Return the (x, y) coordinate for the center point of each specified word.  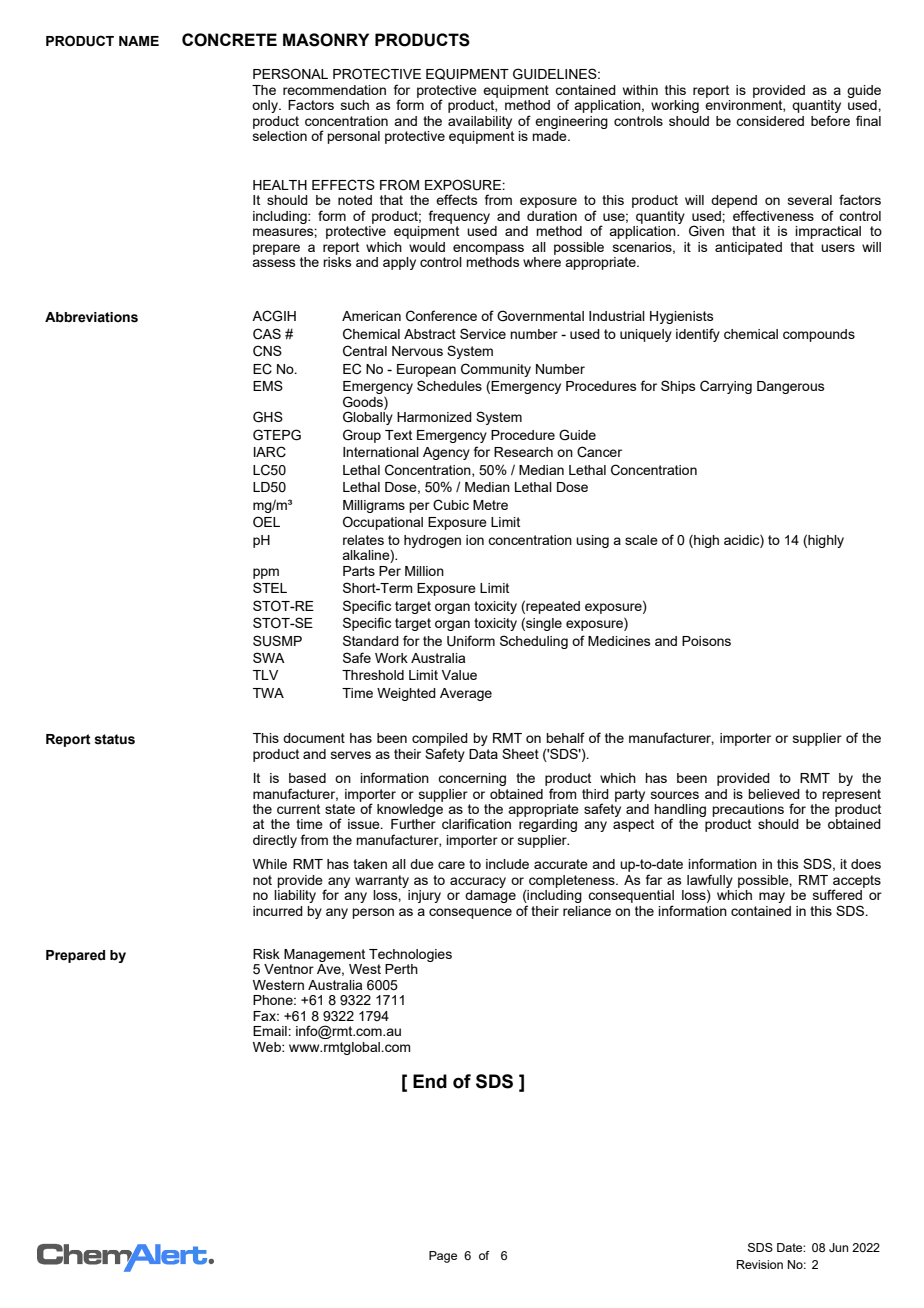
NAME (139, 41)
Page (443, 1257)
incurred (278, 911)
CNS (267, 351)
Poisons (706, 641)
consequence (470, 913)
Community (496, 370)
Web (268, 1047)
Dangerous (791, 387)
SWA (269, 657)
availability (480, 122)
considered (770, 121)
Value (459, 675)
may (772, 897)
